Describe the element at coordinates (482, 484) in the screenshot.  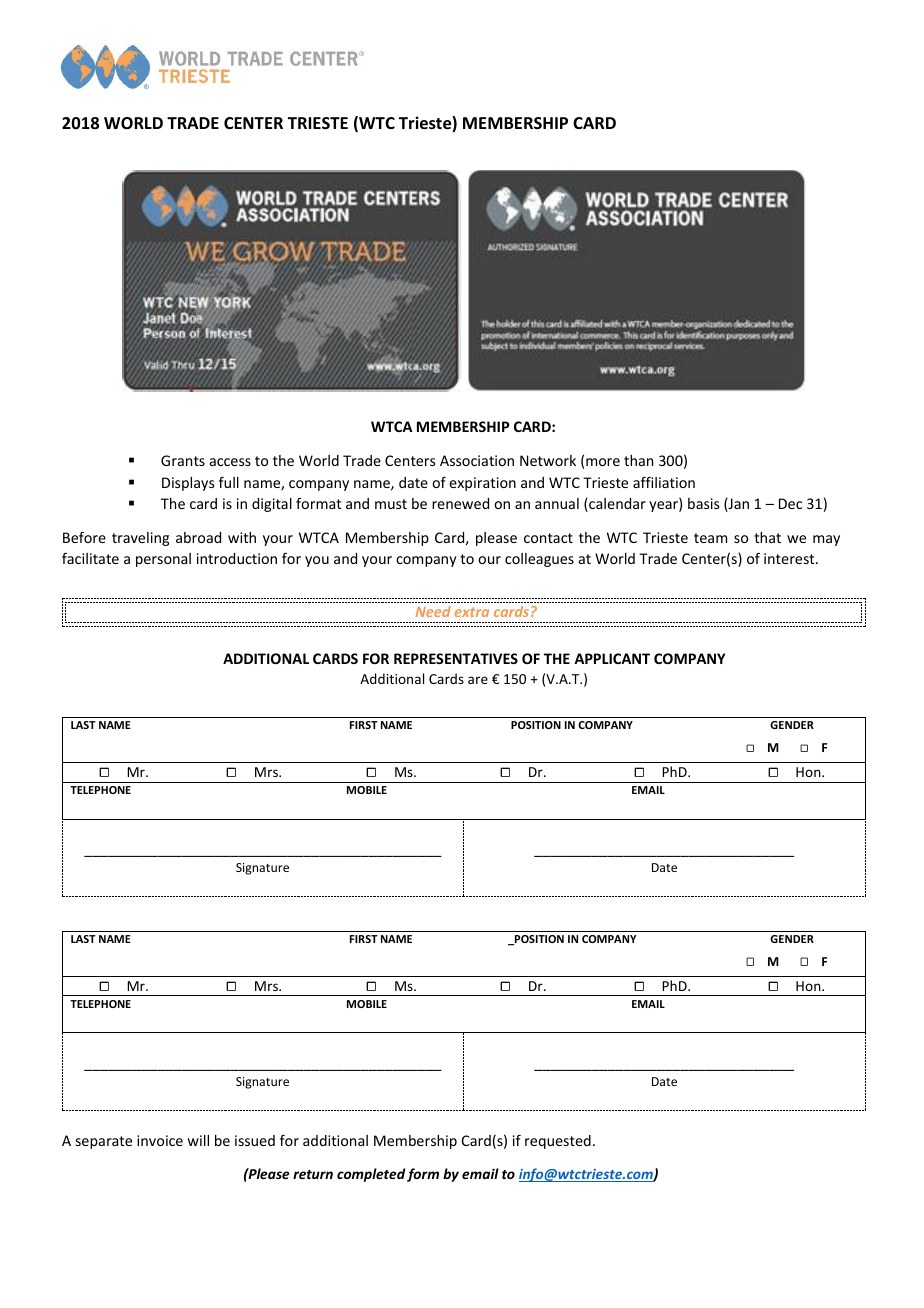
I see `expiration` at that location.
